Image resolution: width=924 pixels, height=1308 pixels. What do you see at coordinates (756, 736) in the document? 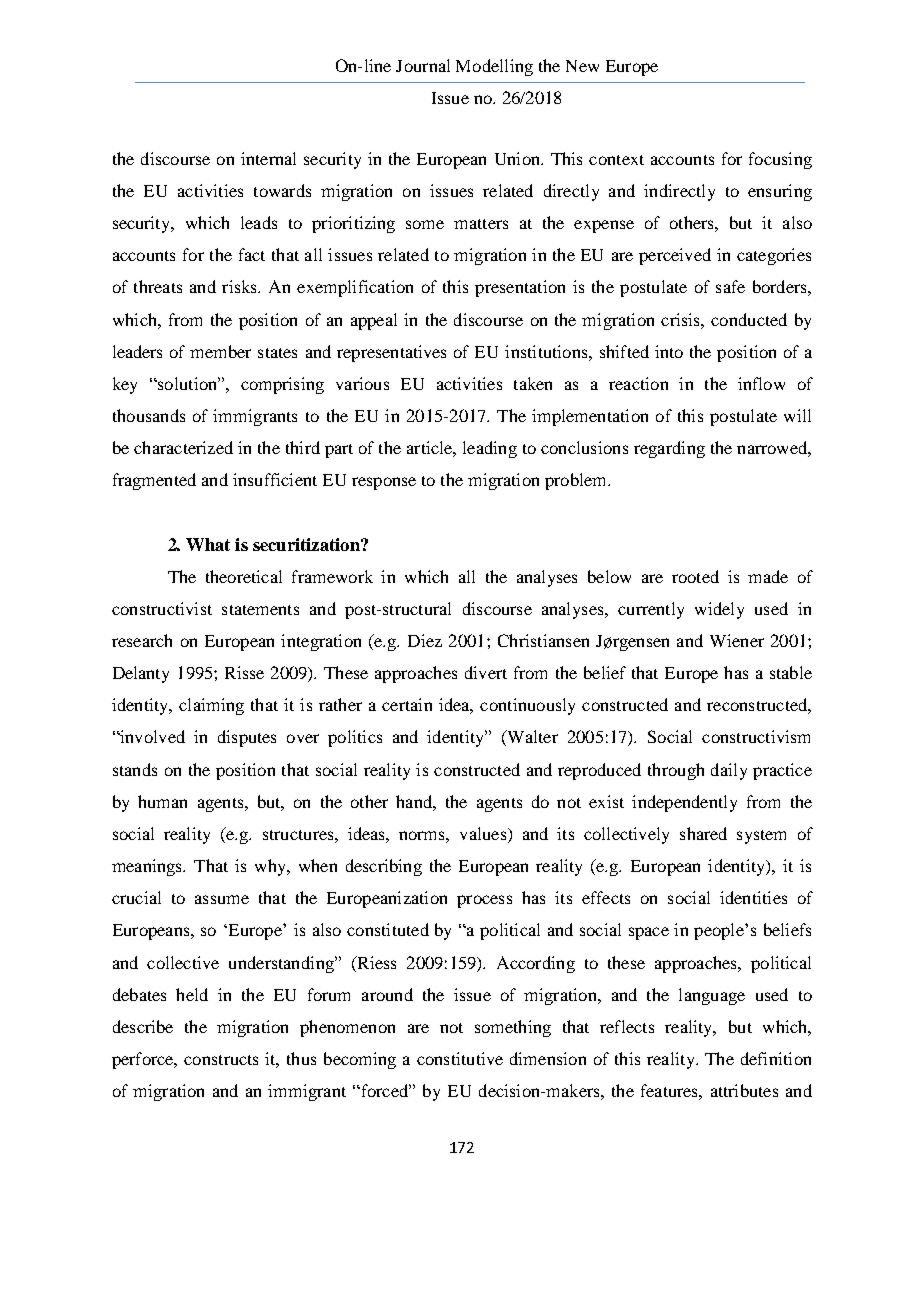
I see `constructivism` at bounding box center [756, 736].
